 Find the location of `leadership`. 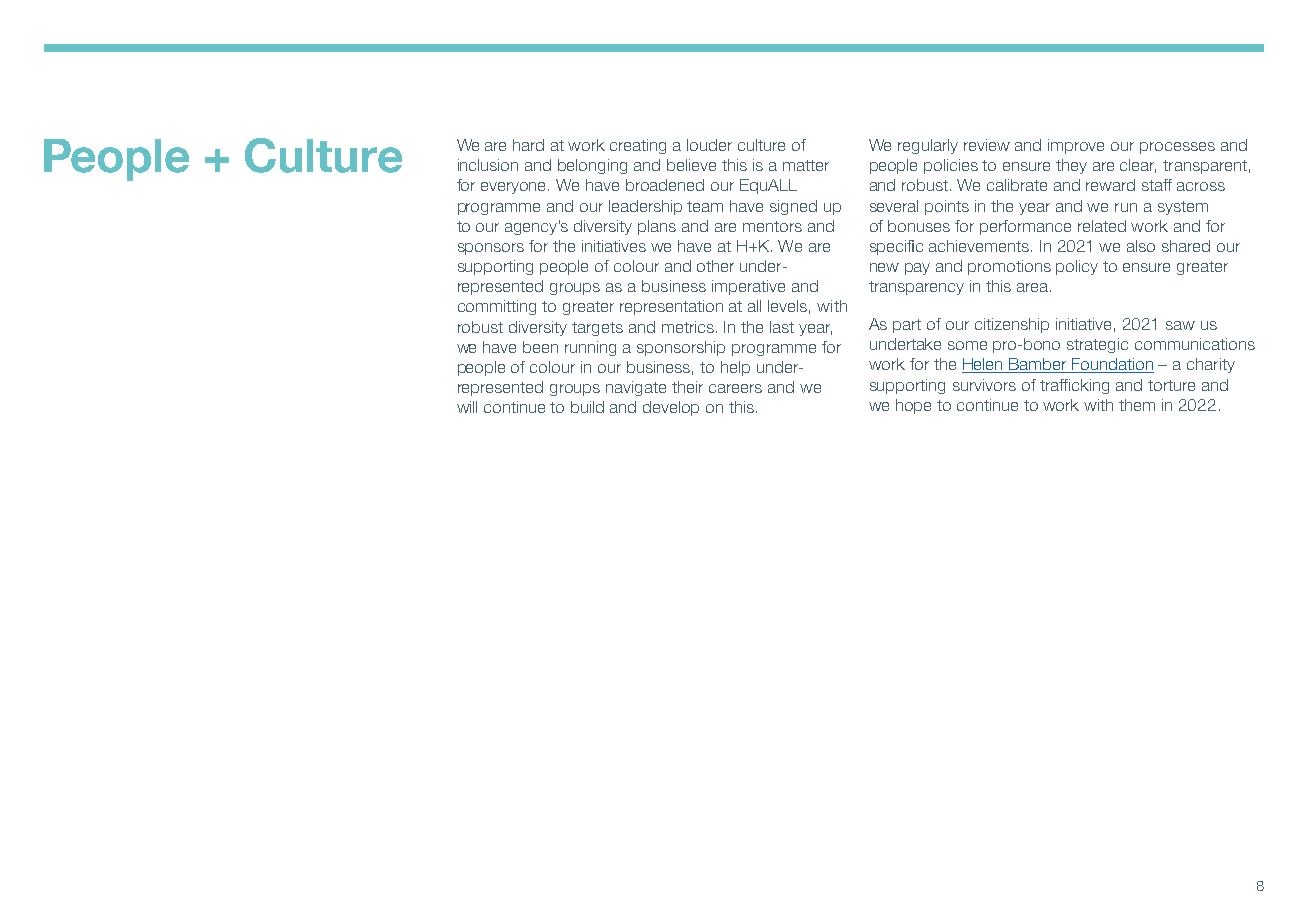

leadership is located at coordinates (645, 207).
